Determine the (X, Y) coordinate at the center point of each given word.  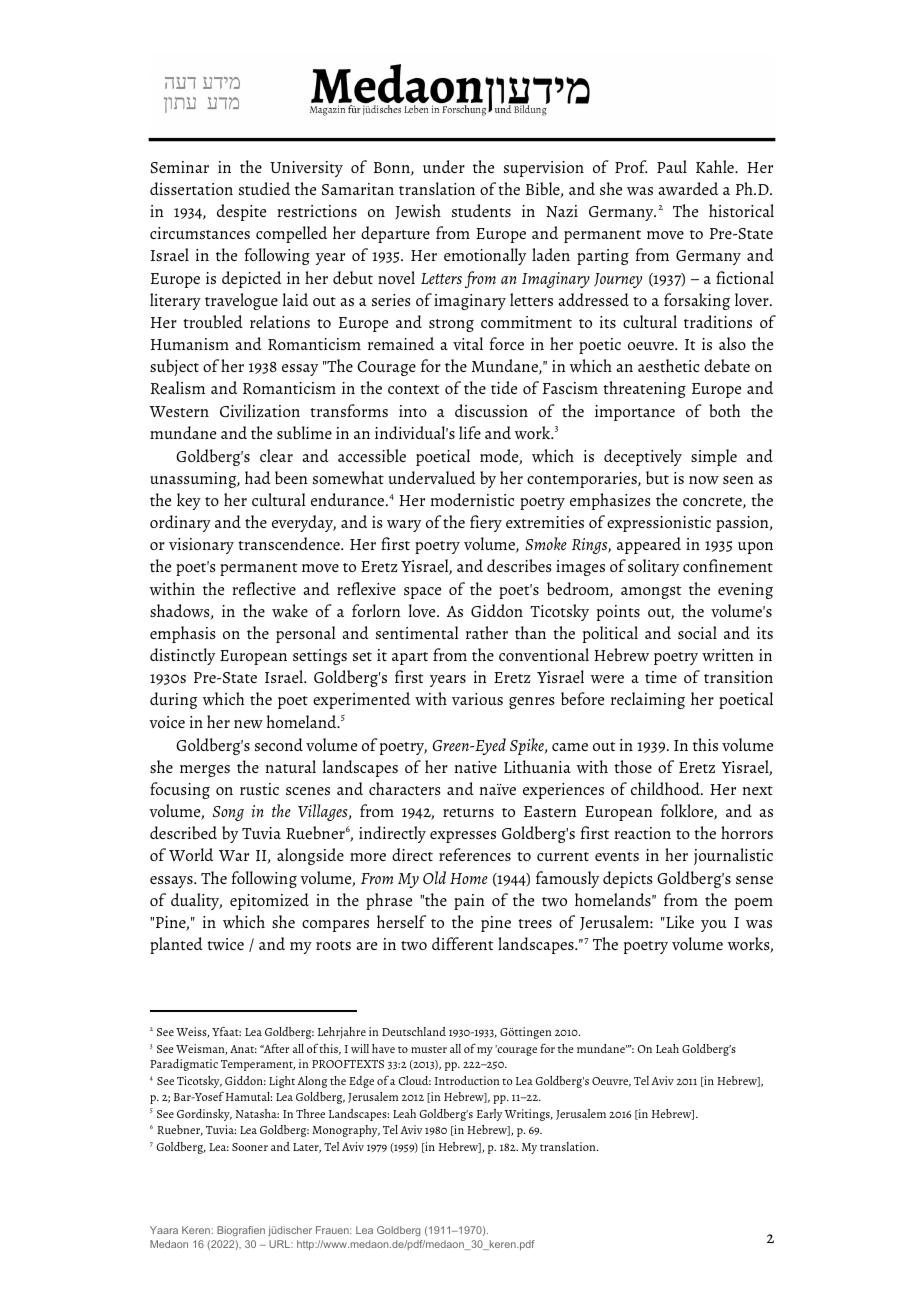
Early (489, 1115)
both (724, 410)
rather (487, 632)
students (481, 210)
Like (679, 921)
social (697, 632)
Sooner (250, 1147)
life (470, 432)
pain (469, 902)
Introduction (467, 1080)
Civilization (260, 410)
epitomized (269, 901)
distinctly (182, 656)
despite (241, 212)
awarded (688, 188)
